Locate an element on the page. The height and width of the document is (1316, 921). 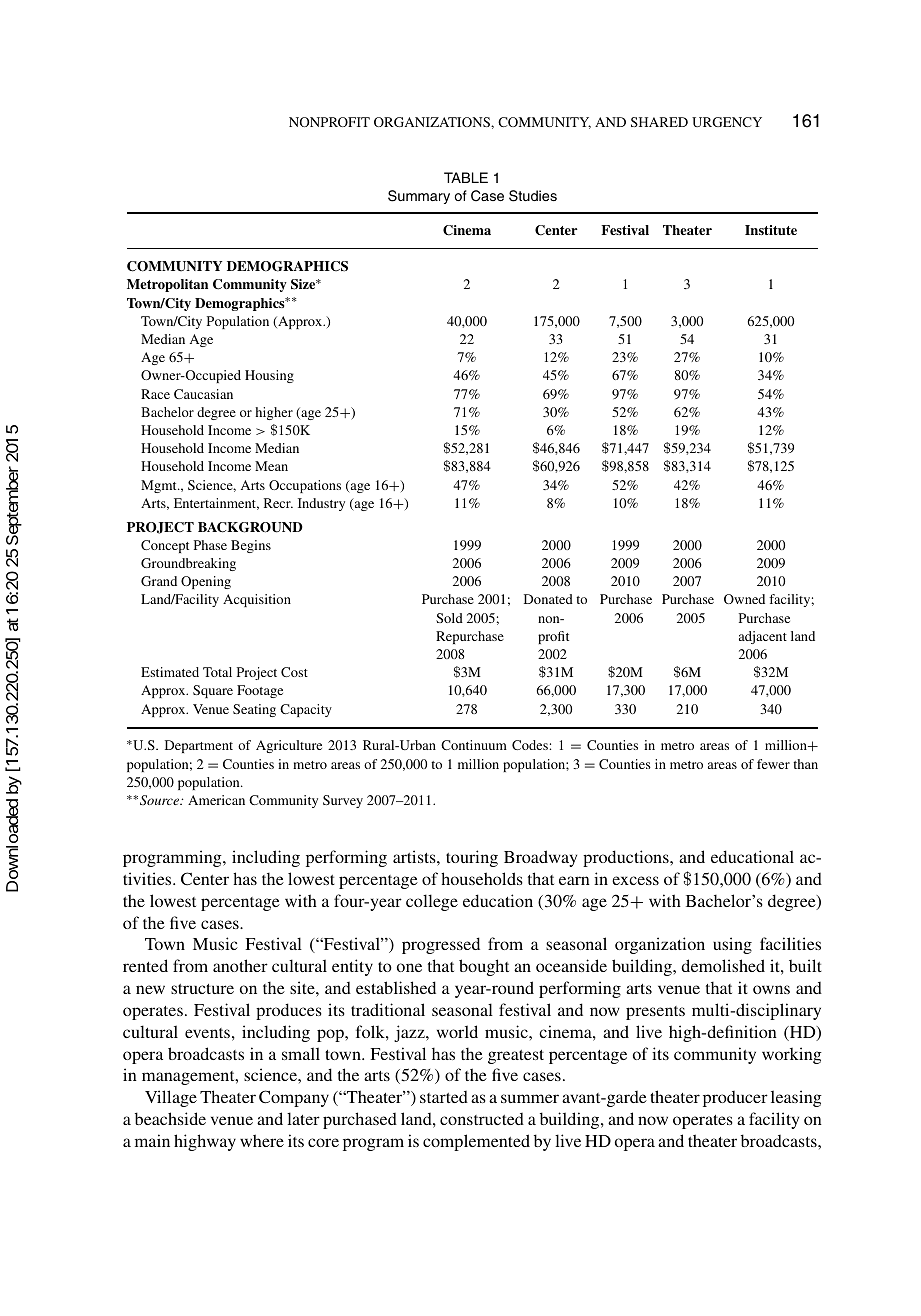
where is located at coordinates (262, 1140).
